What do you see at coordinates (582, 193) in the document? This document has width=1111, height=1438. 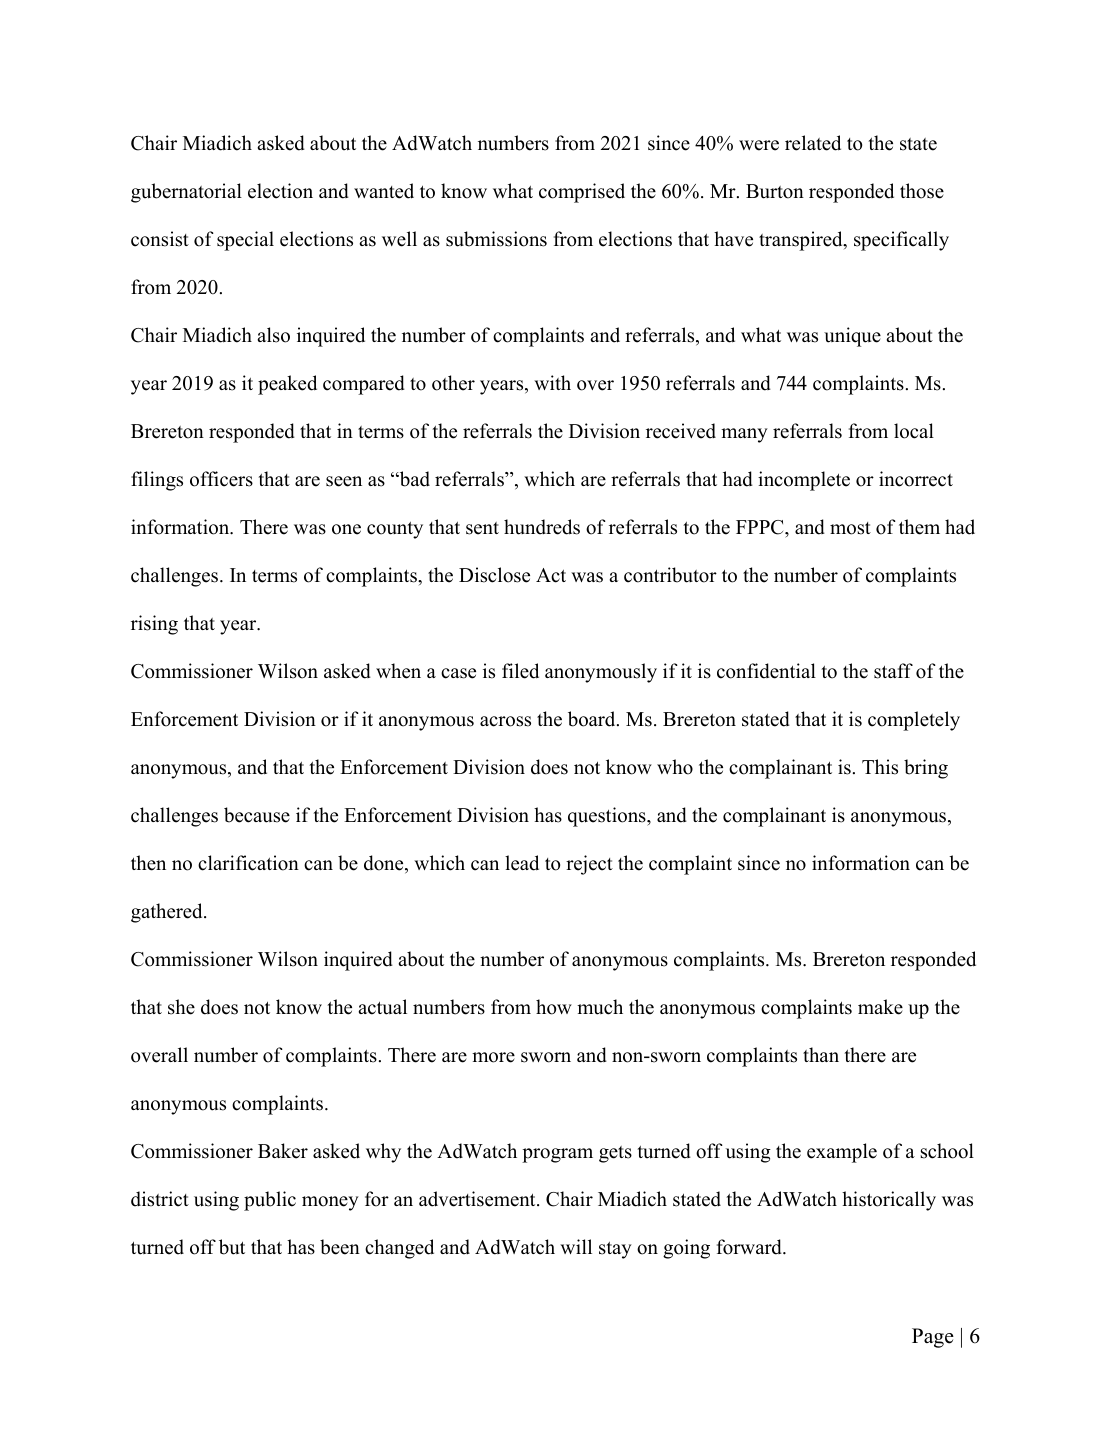 I see `comprised` at bounding box center [582, 193].
